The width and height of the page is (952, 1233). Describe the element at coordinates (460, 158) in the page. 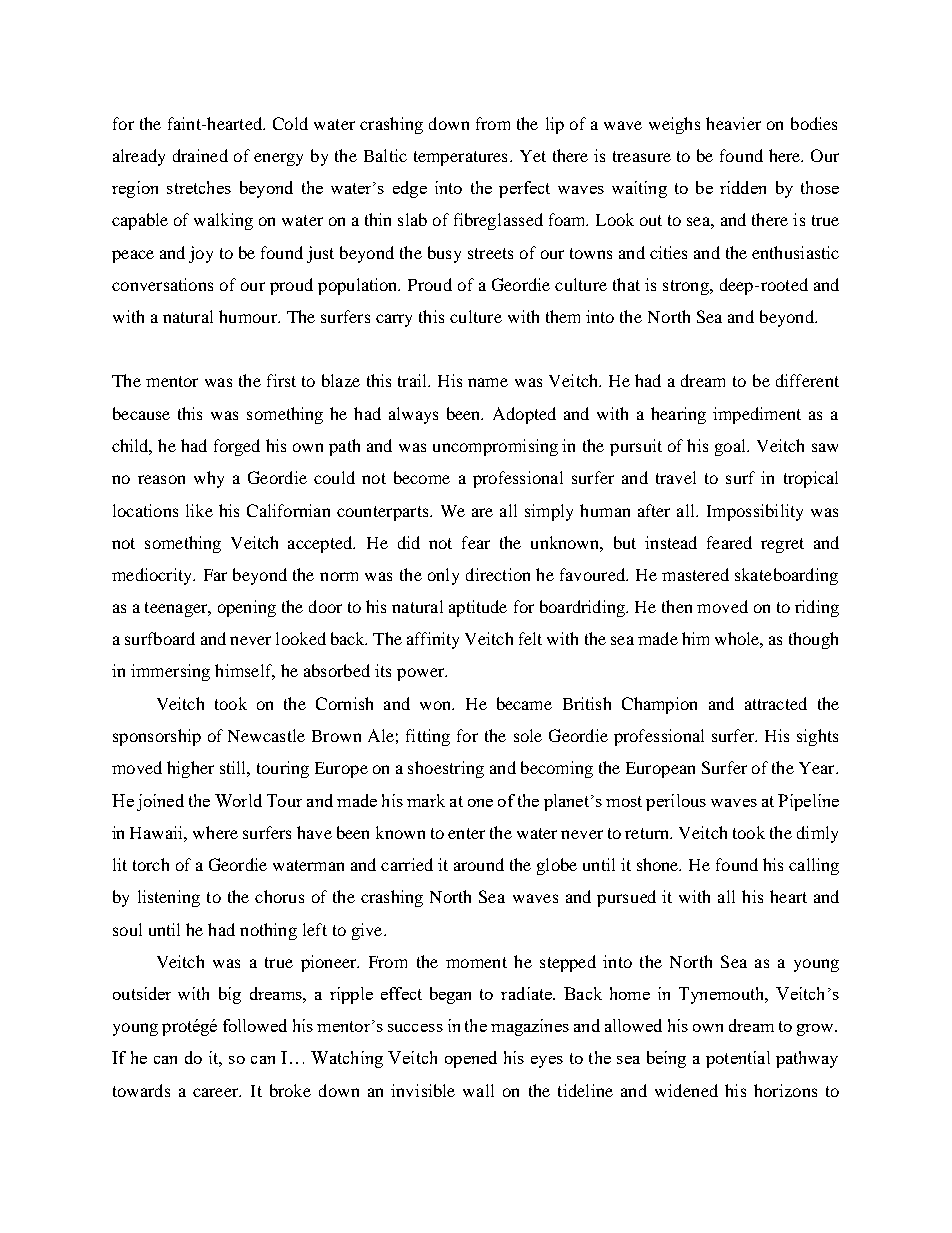

I see `temperatures` at that location.
